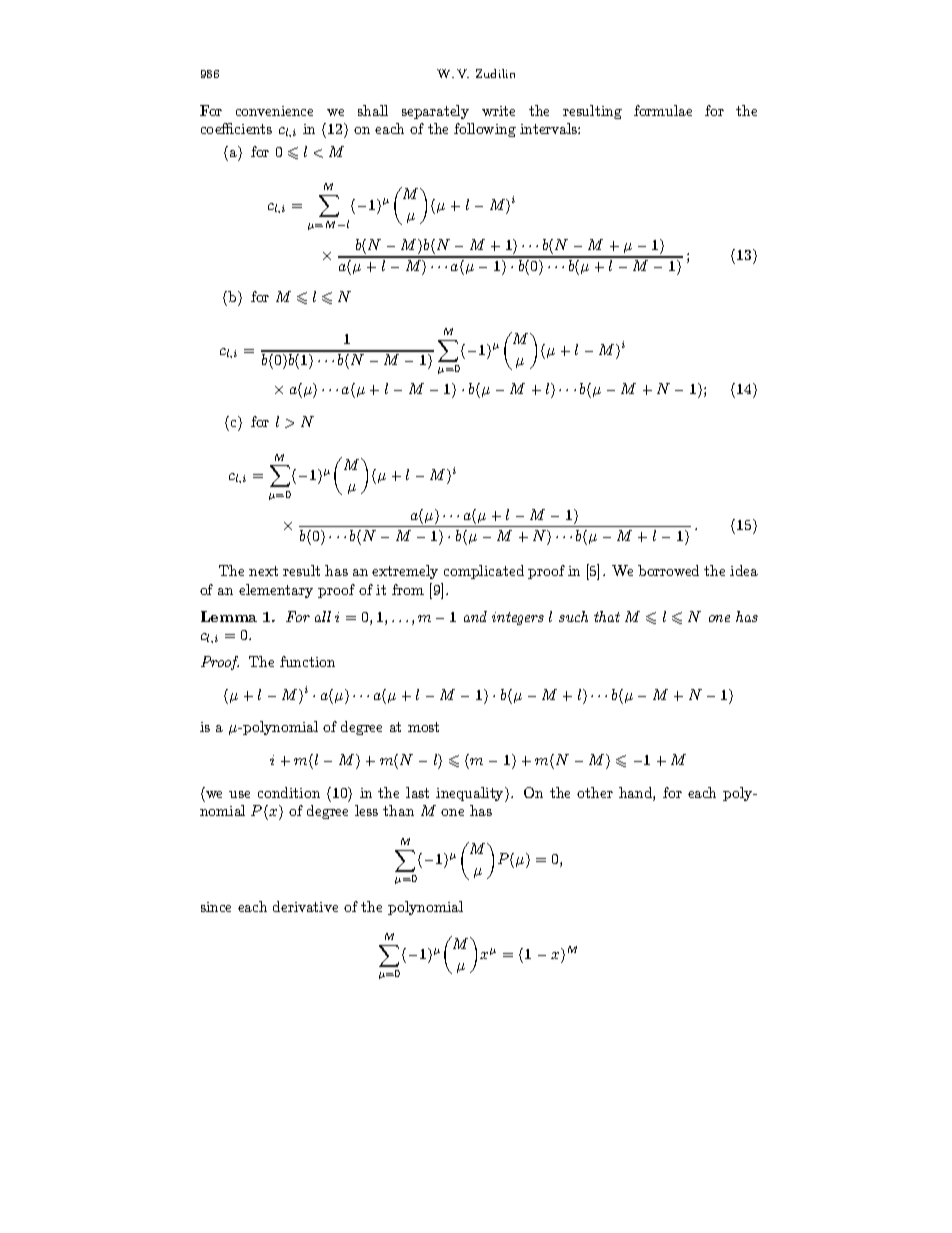 The height and width of the page is (1233, 952). What do you see at coordinates (471, 794) in the page?
I see `inequality` at bounding box center [471, 794].
